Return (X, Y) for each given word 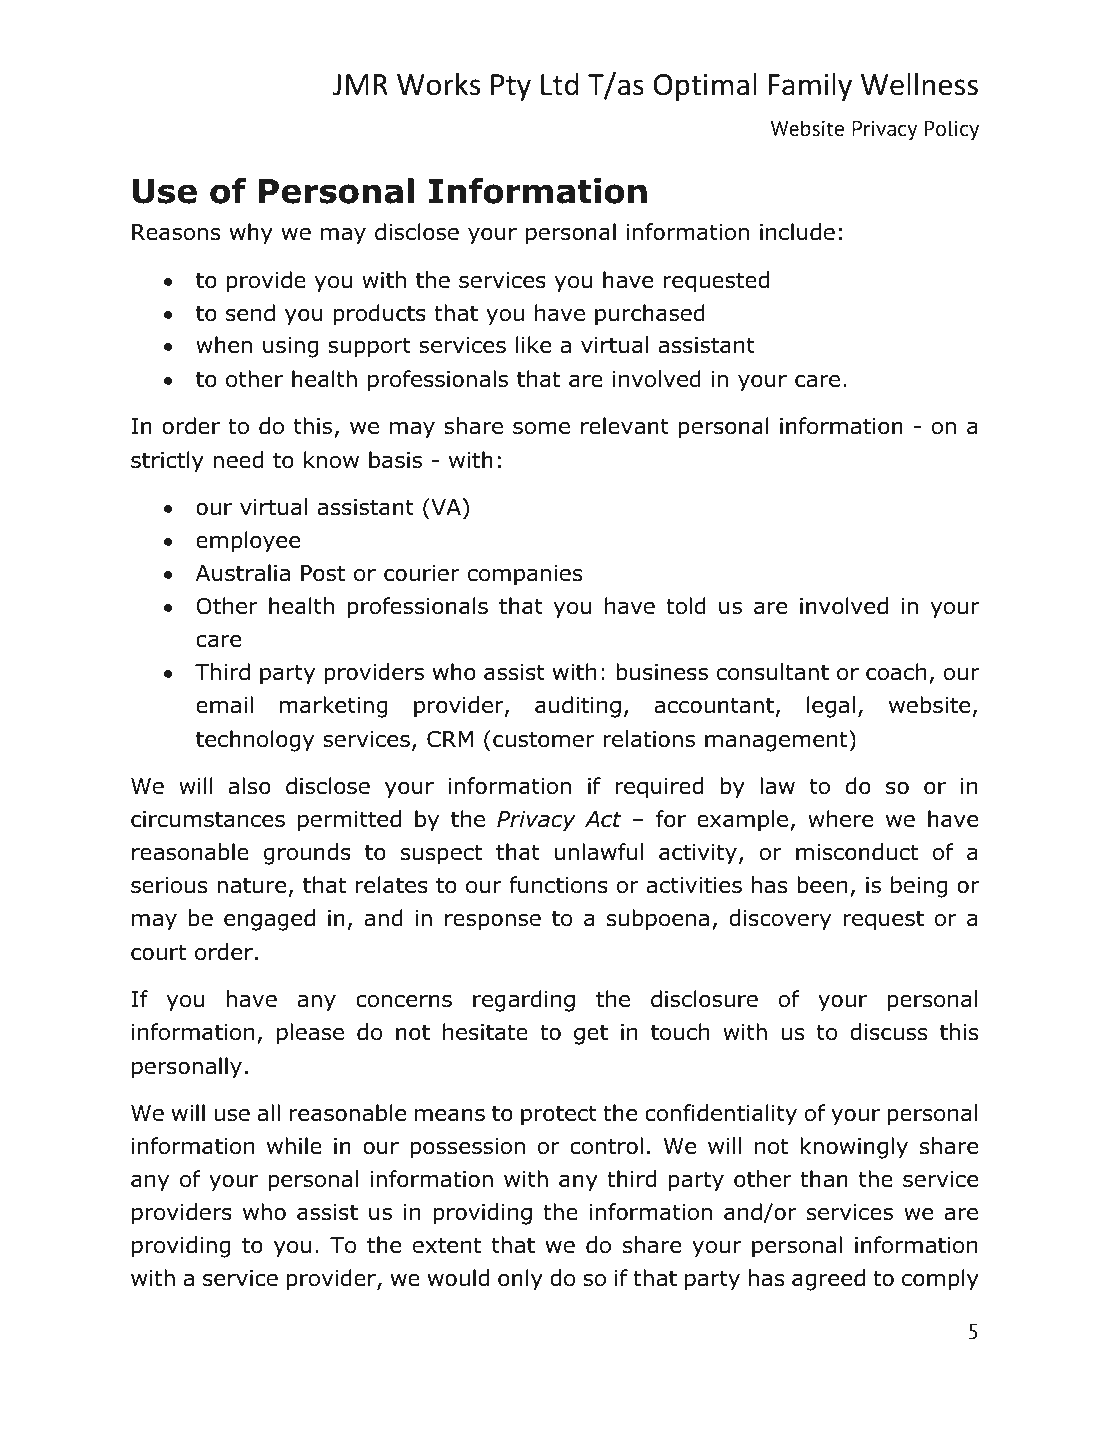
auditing (578, 707)
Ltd (560, 84)
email (224, 705)
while (294, 1146)
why (251, 234)
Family (810, 87)
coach (896, 672)
